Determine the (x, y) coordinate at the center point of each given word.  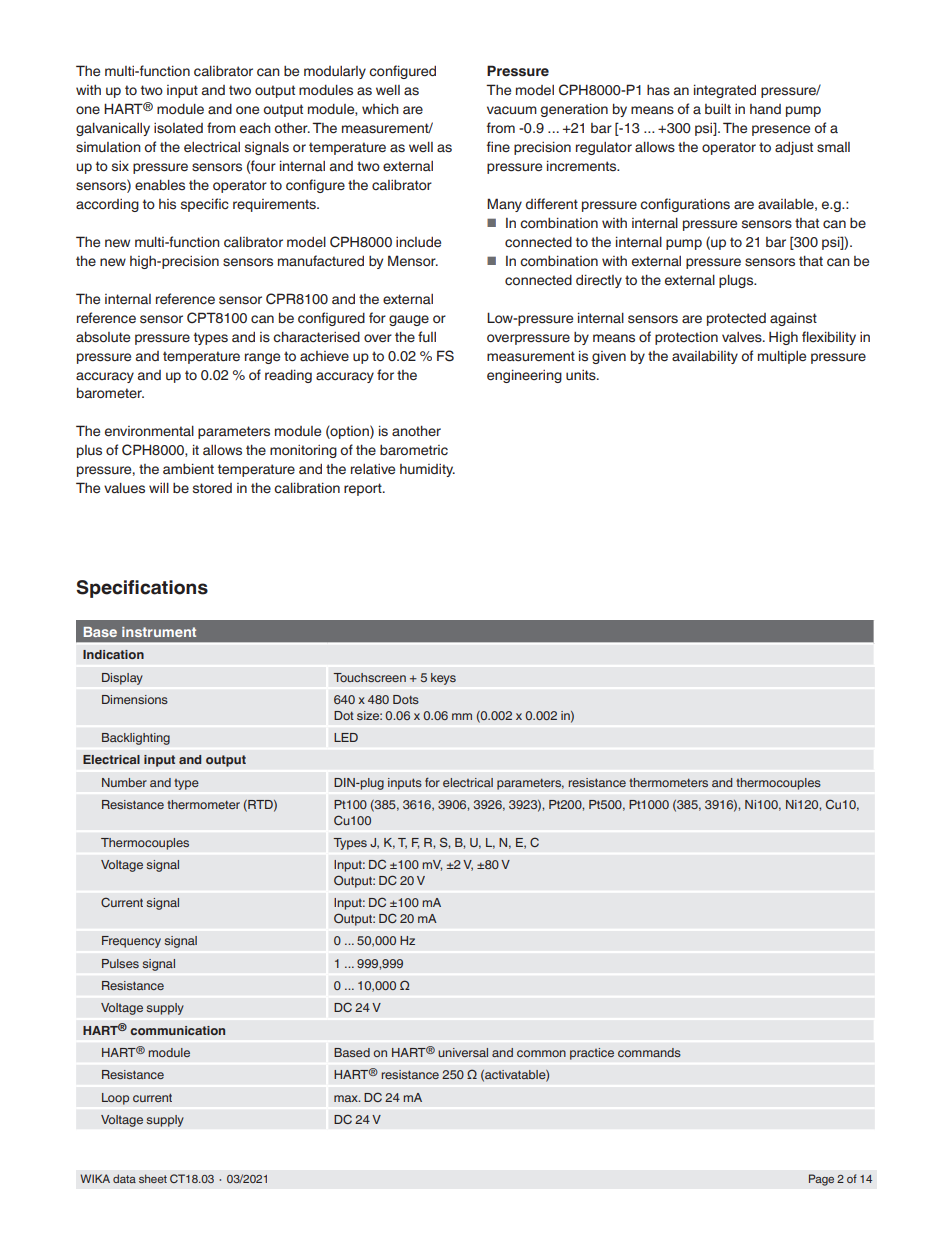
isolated (178, 128)
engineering (524, 376)
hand (765, 109)
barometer (110, 393)
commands (649, 1052)
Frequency (131, 942)
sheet (153, 1178)
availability (705, 357)
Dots (406, 699)
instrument (159, 632)
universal (463, 1052)
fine (498, 146)
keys (443, 679)
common (541, 1053)
